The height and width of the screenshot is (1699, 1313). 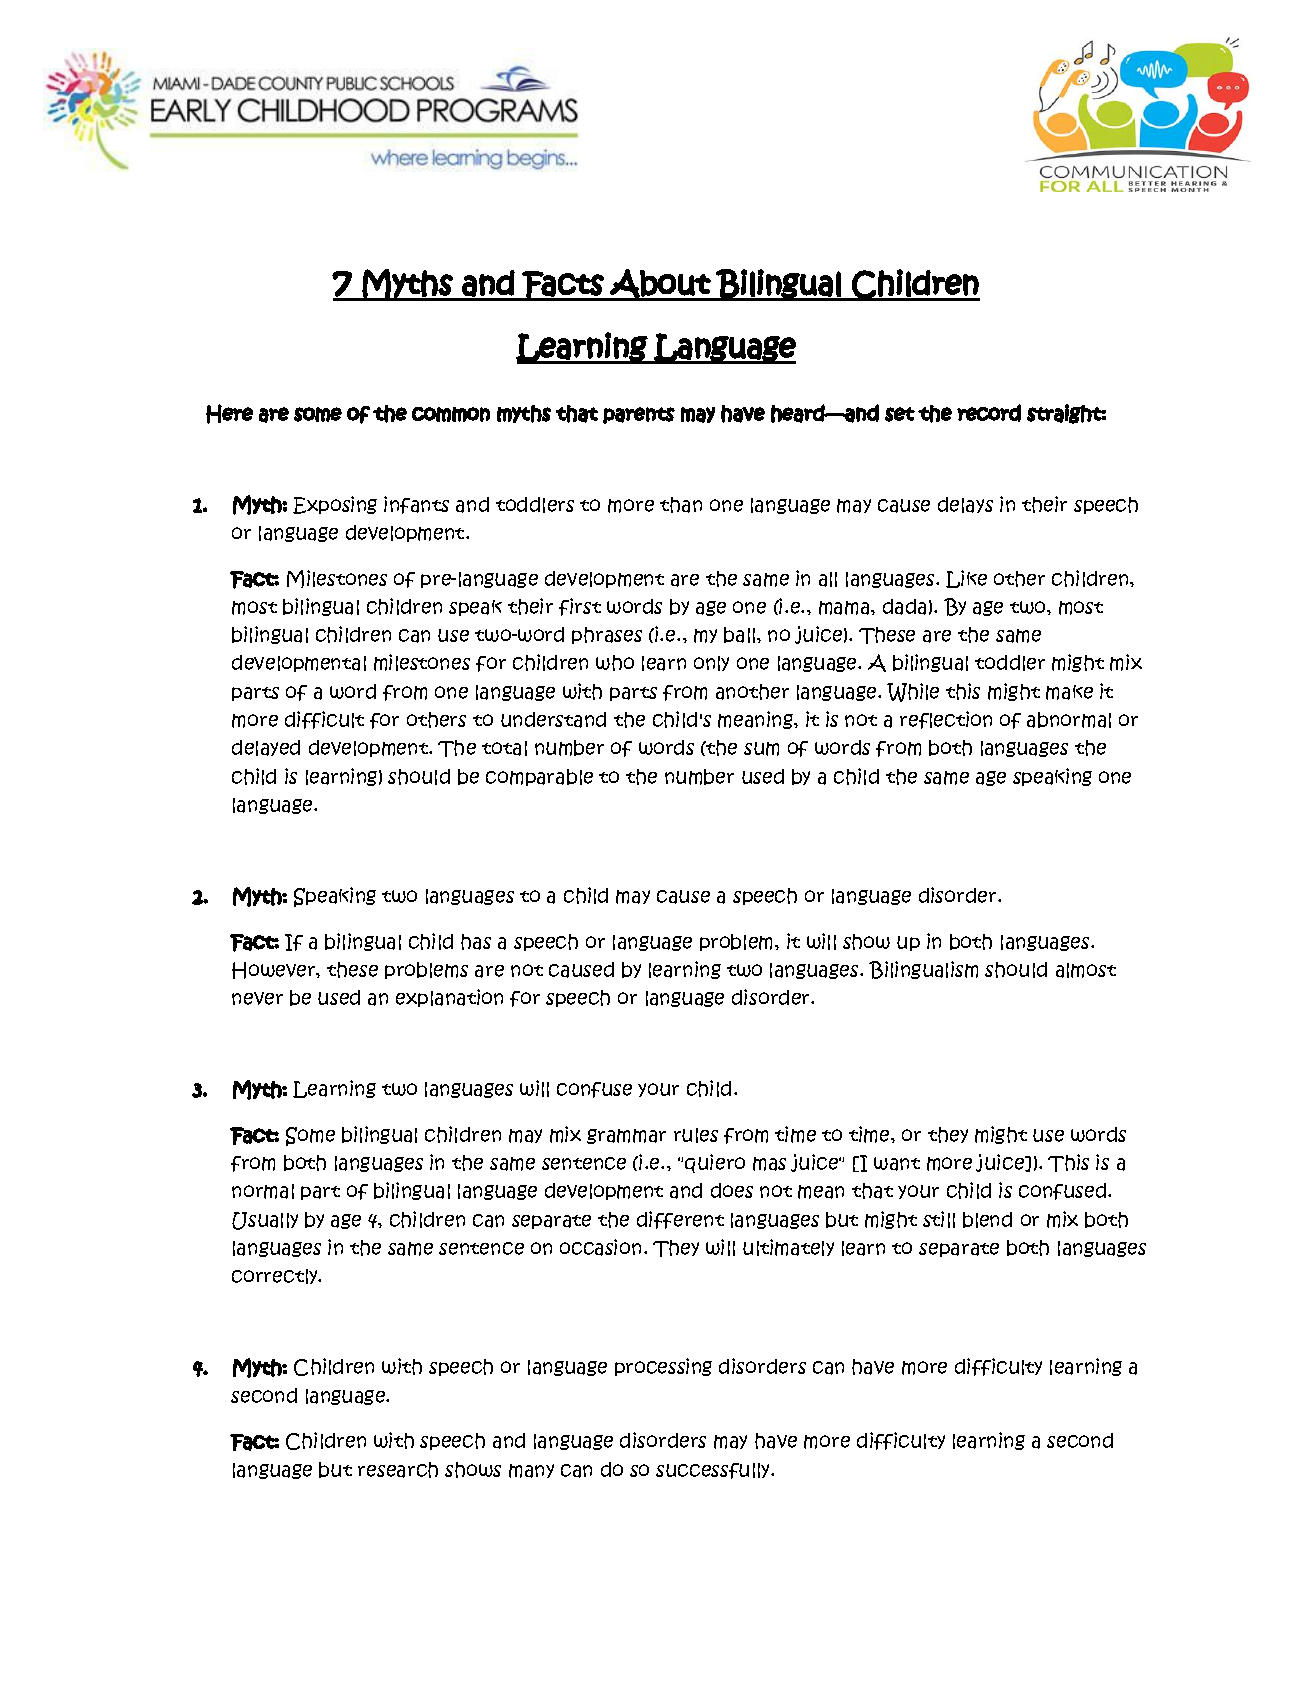 I want to click on delayed, so click(x=266, y=748).
